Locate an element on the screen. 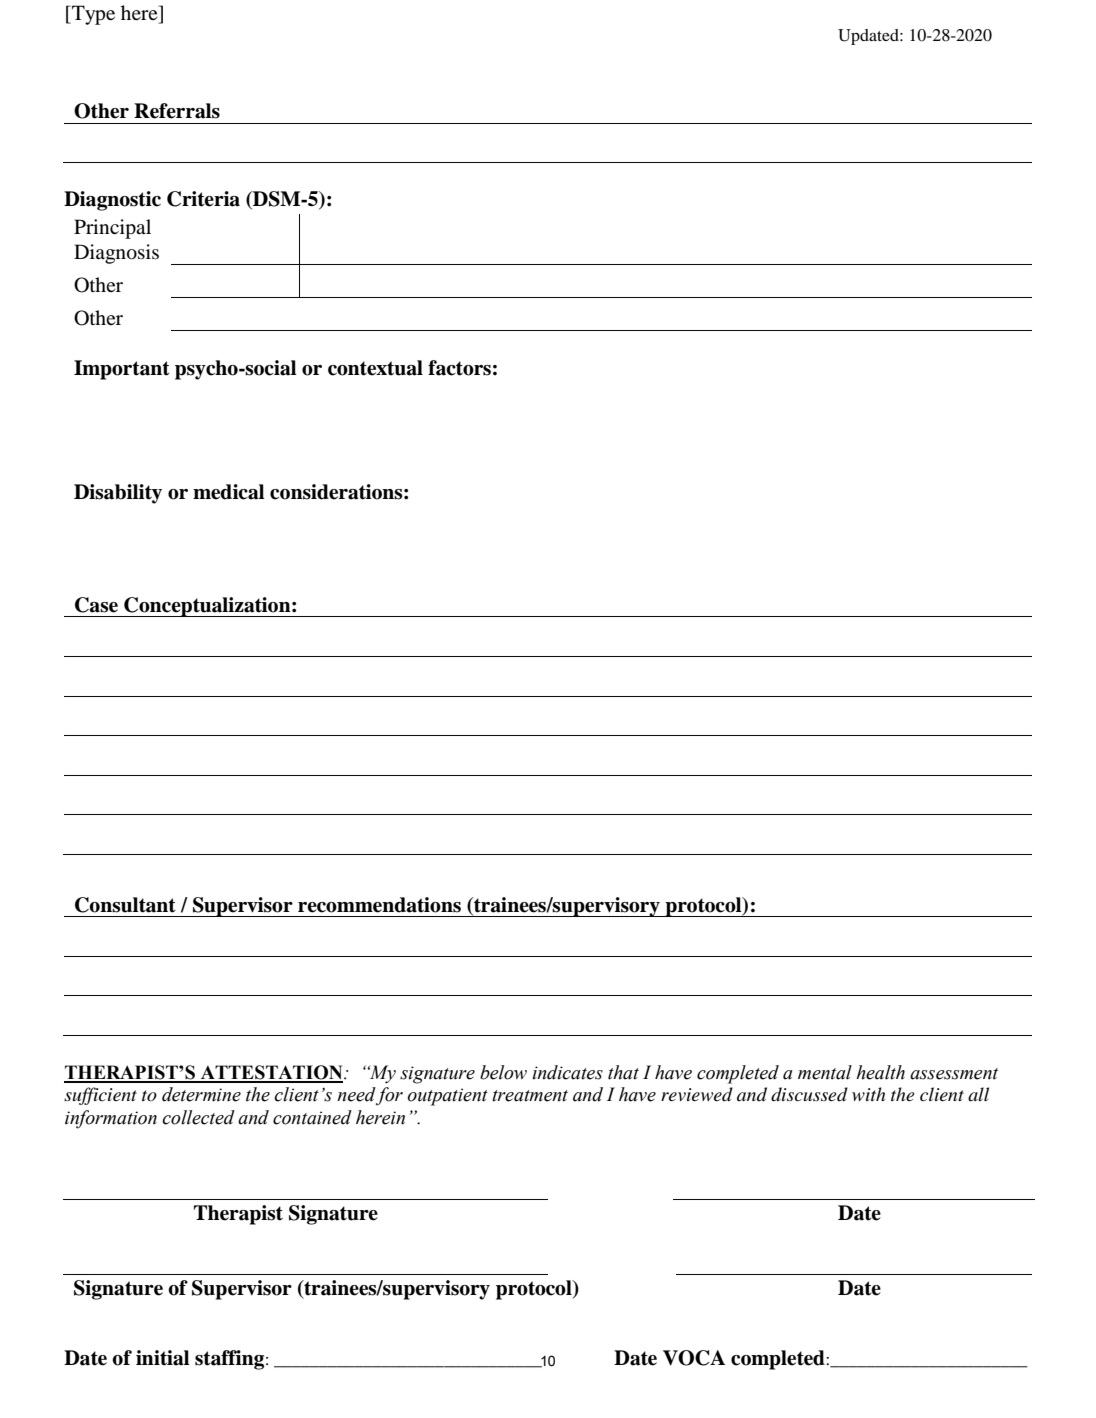  Case is located at coordinates (96, 605).
